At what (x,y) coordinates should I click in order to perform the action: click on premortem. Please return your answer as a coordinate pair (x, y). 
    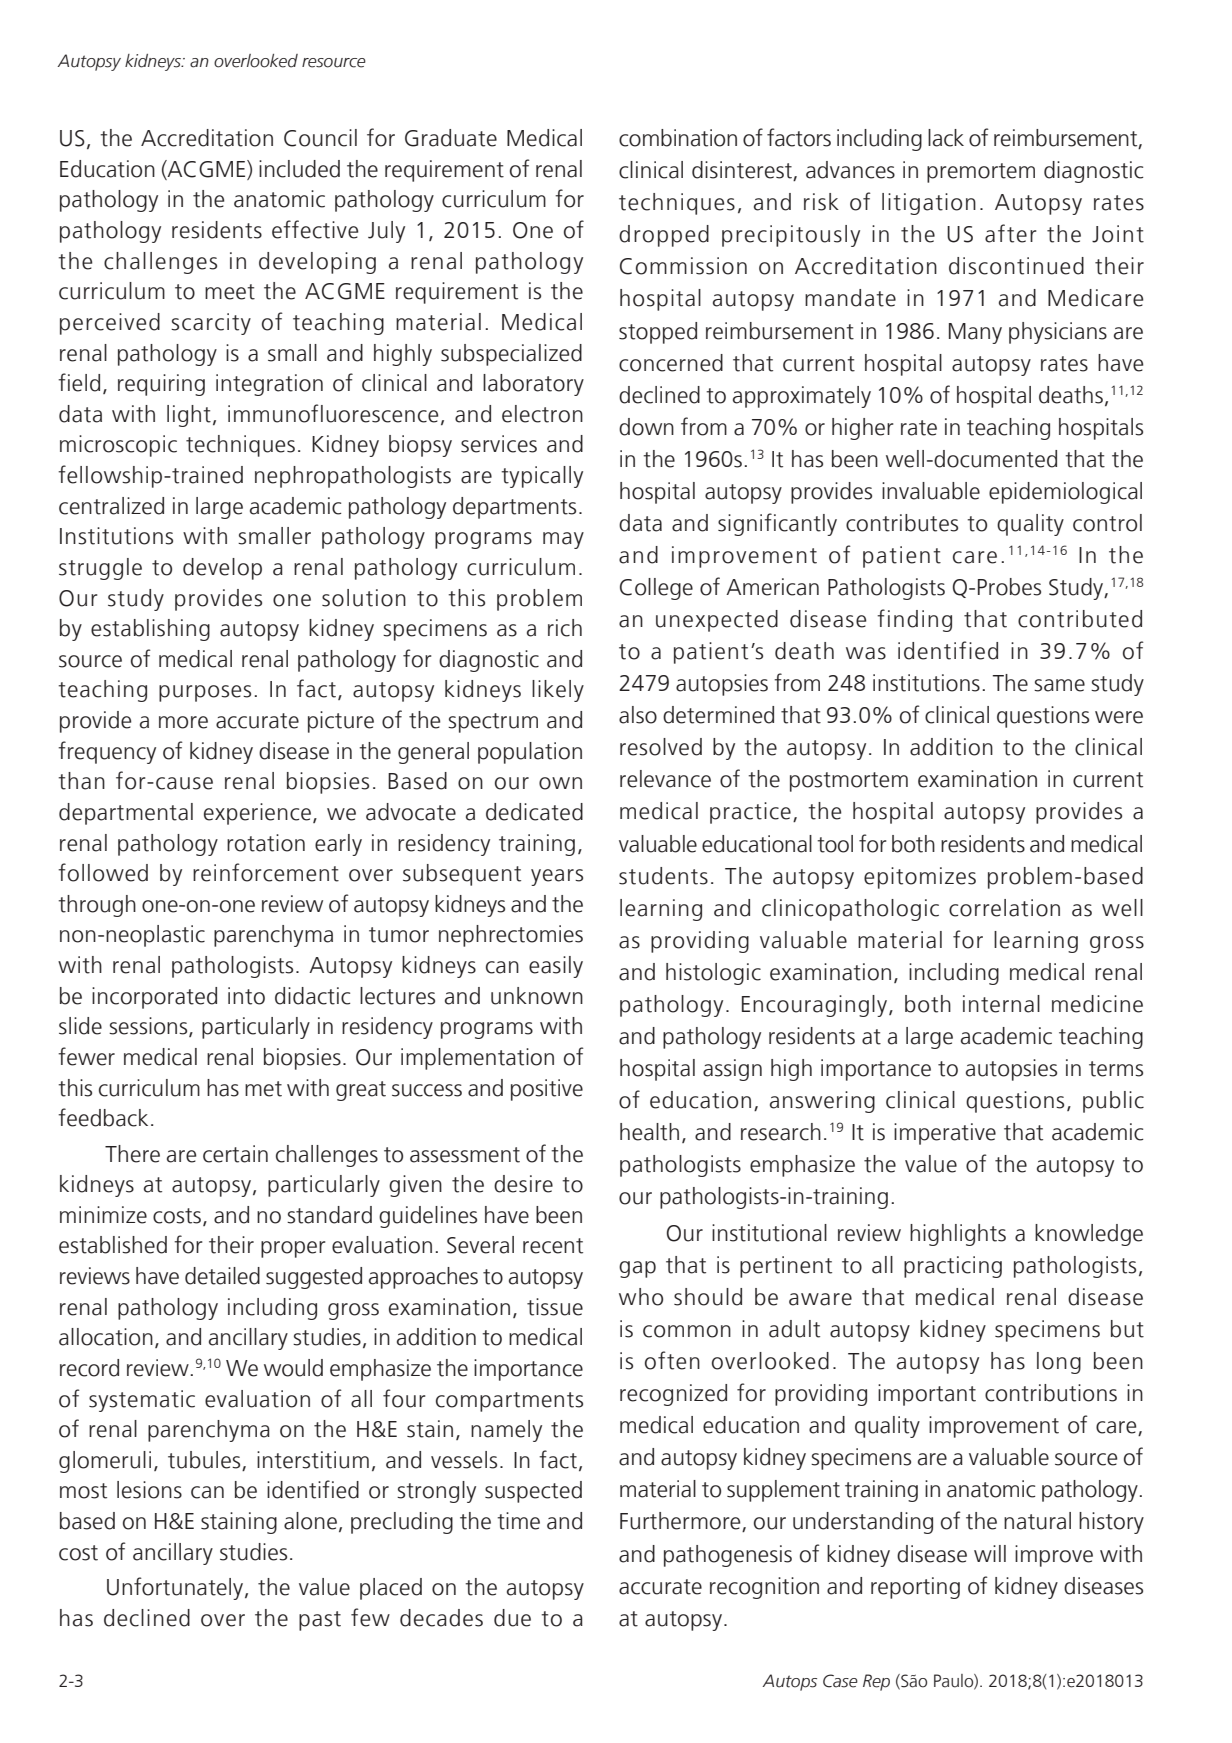
    Looking at the image, I should click on (981, 173).
